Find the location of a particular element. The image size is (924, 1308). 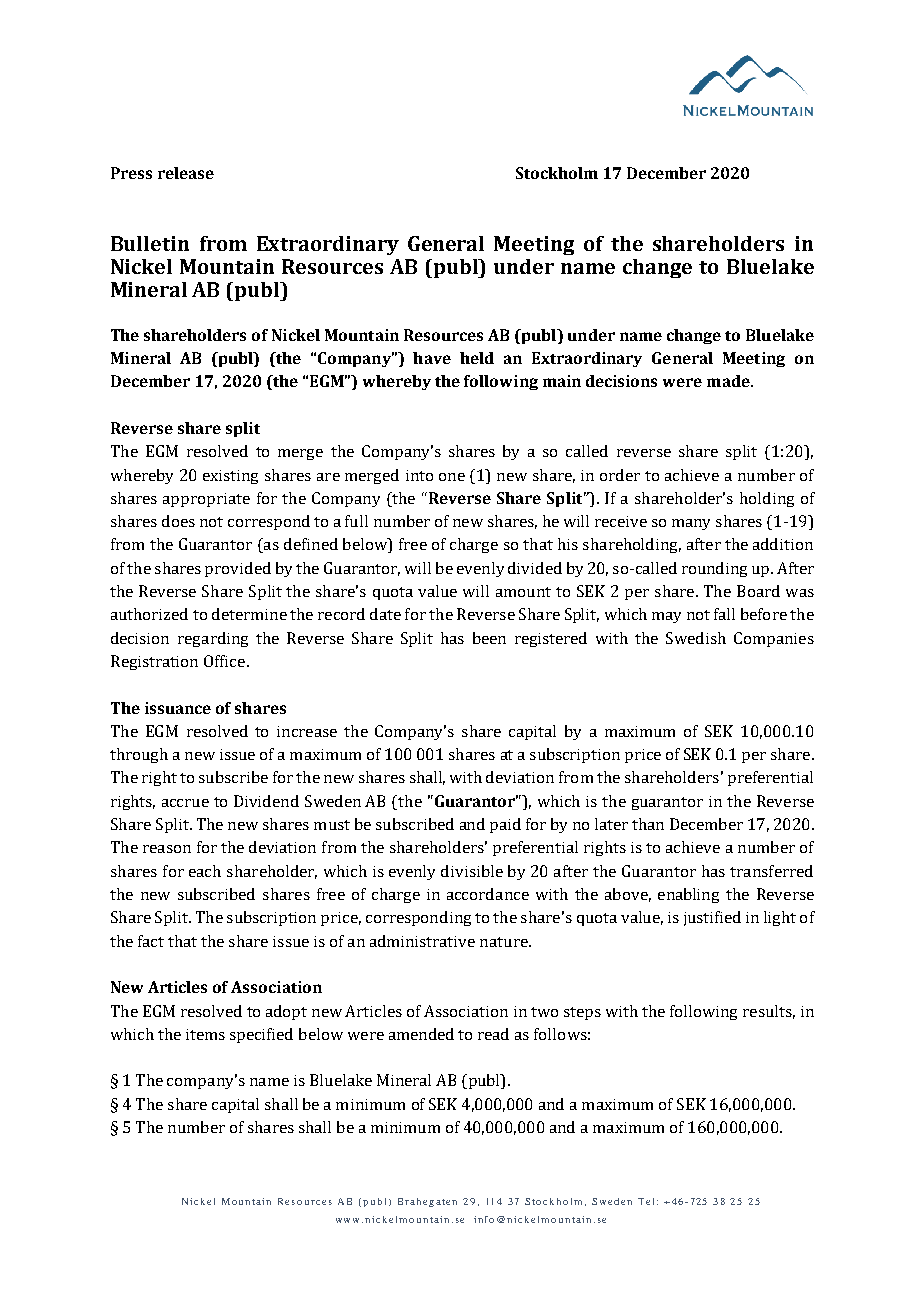

many is located at coordinates (691, 524).
